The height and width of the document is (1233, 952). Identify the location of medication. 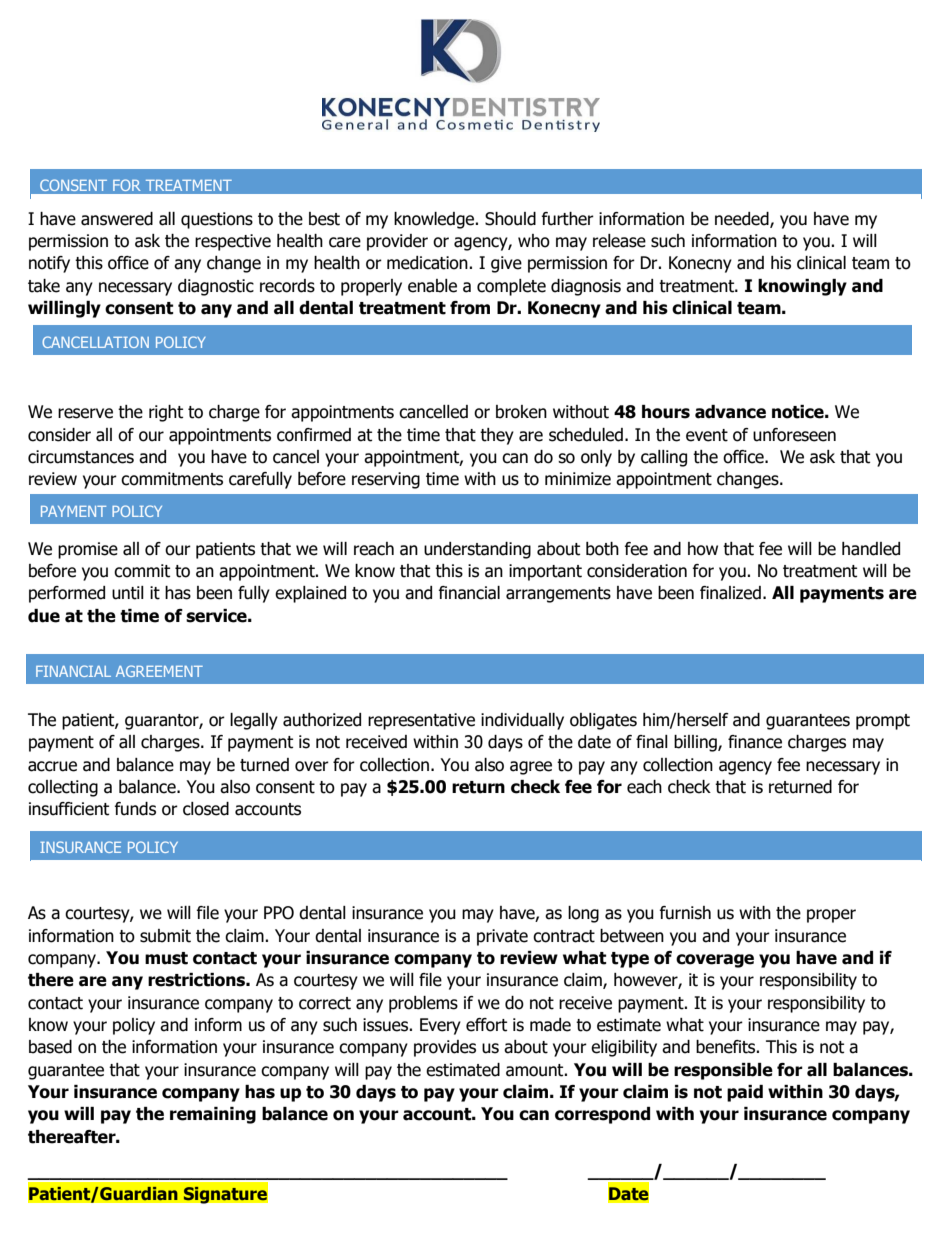
(428, 263).
